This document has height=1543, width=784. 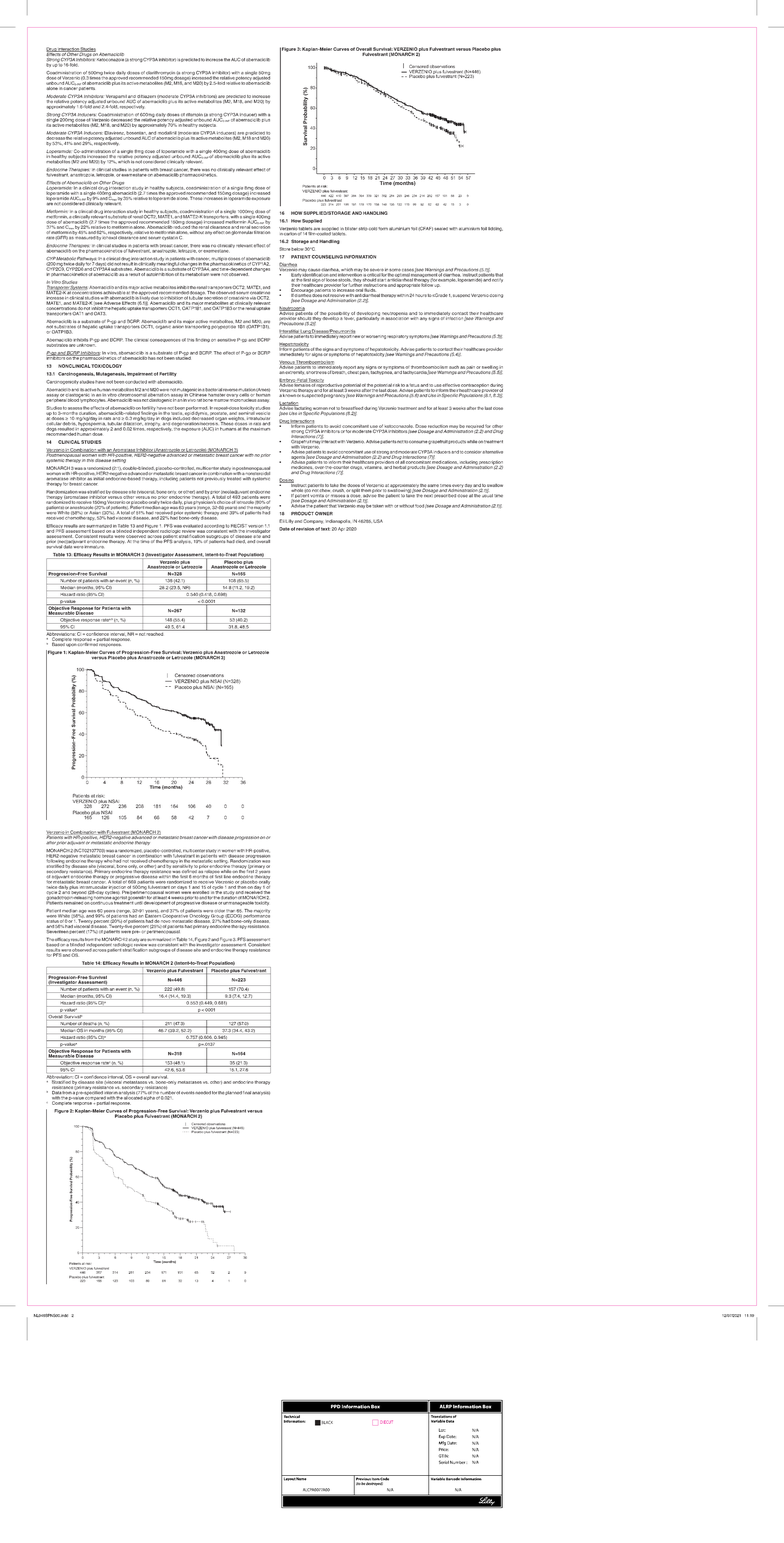 I want to click on conducted, so click(x=136, y=382).
